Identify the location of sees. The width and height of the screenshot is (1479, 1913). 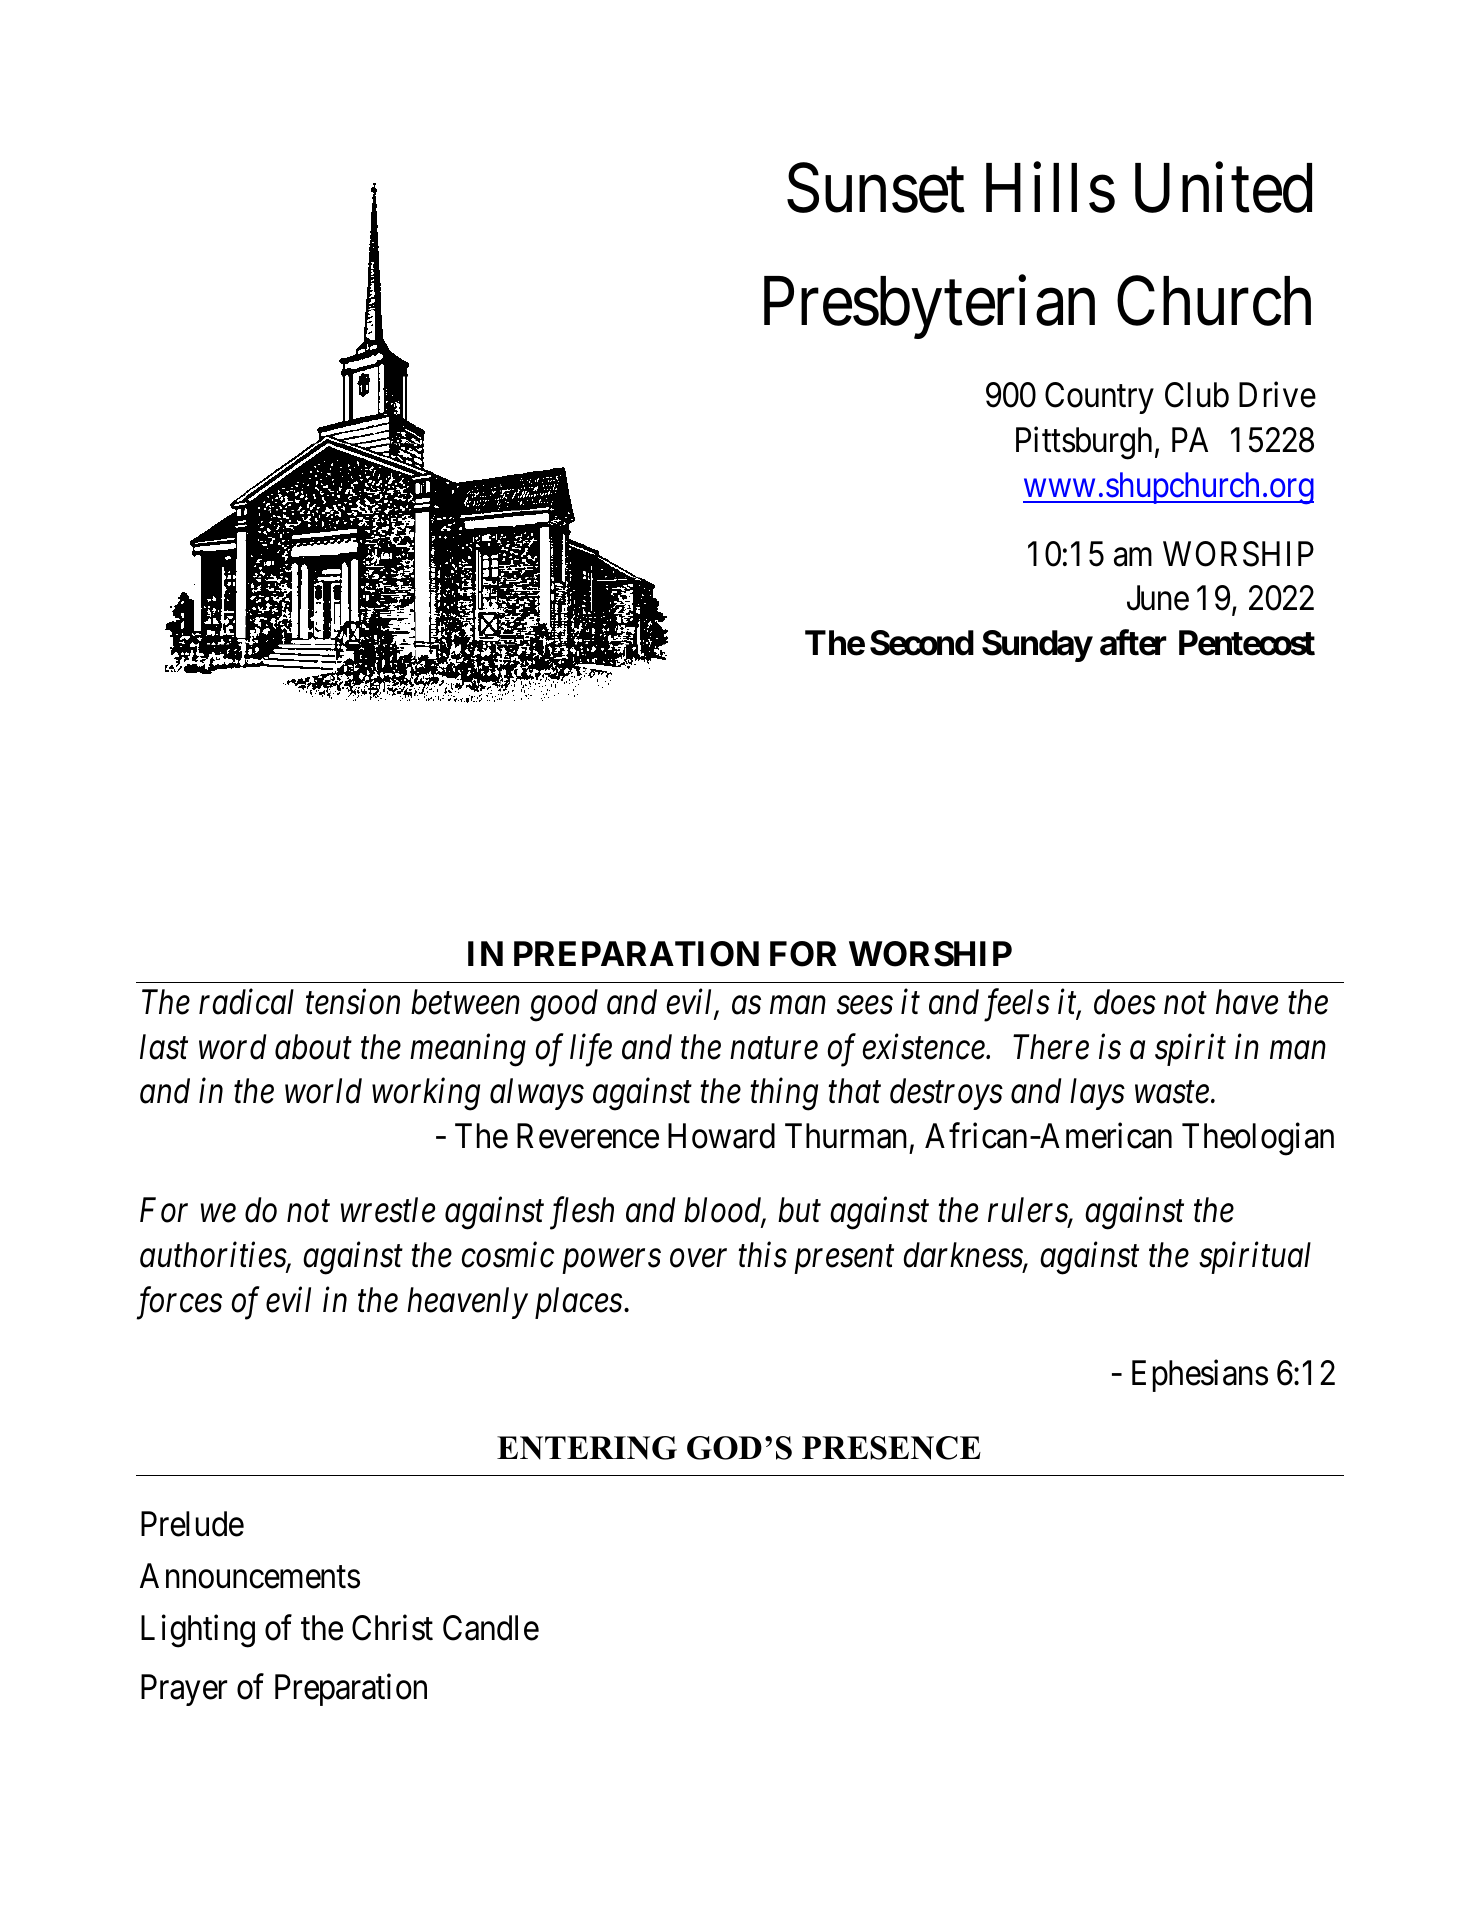
(865, 1006).
